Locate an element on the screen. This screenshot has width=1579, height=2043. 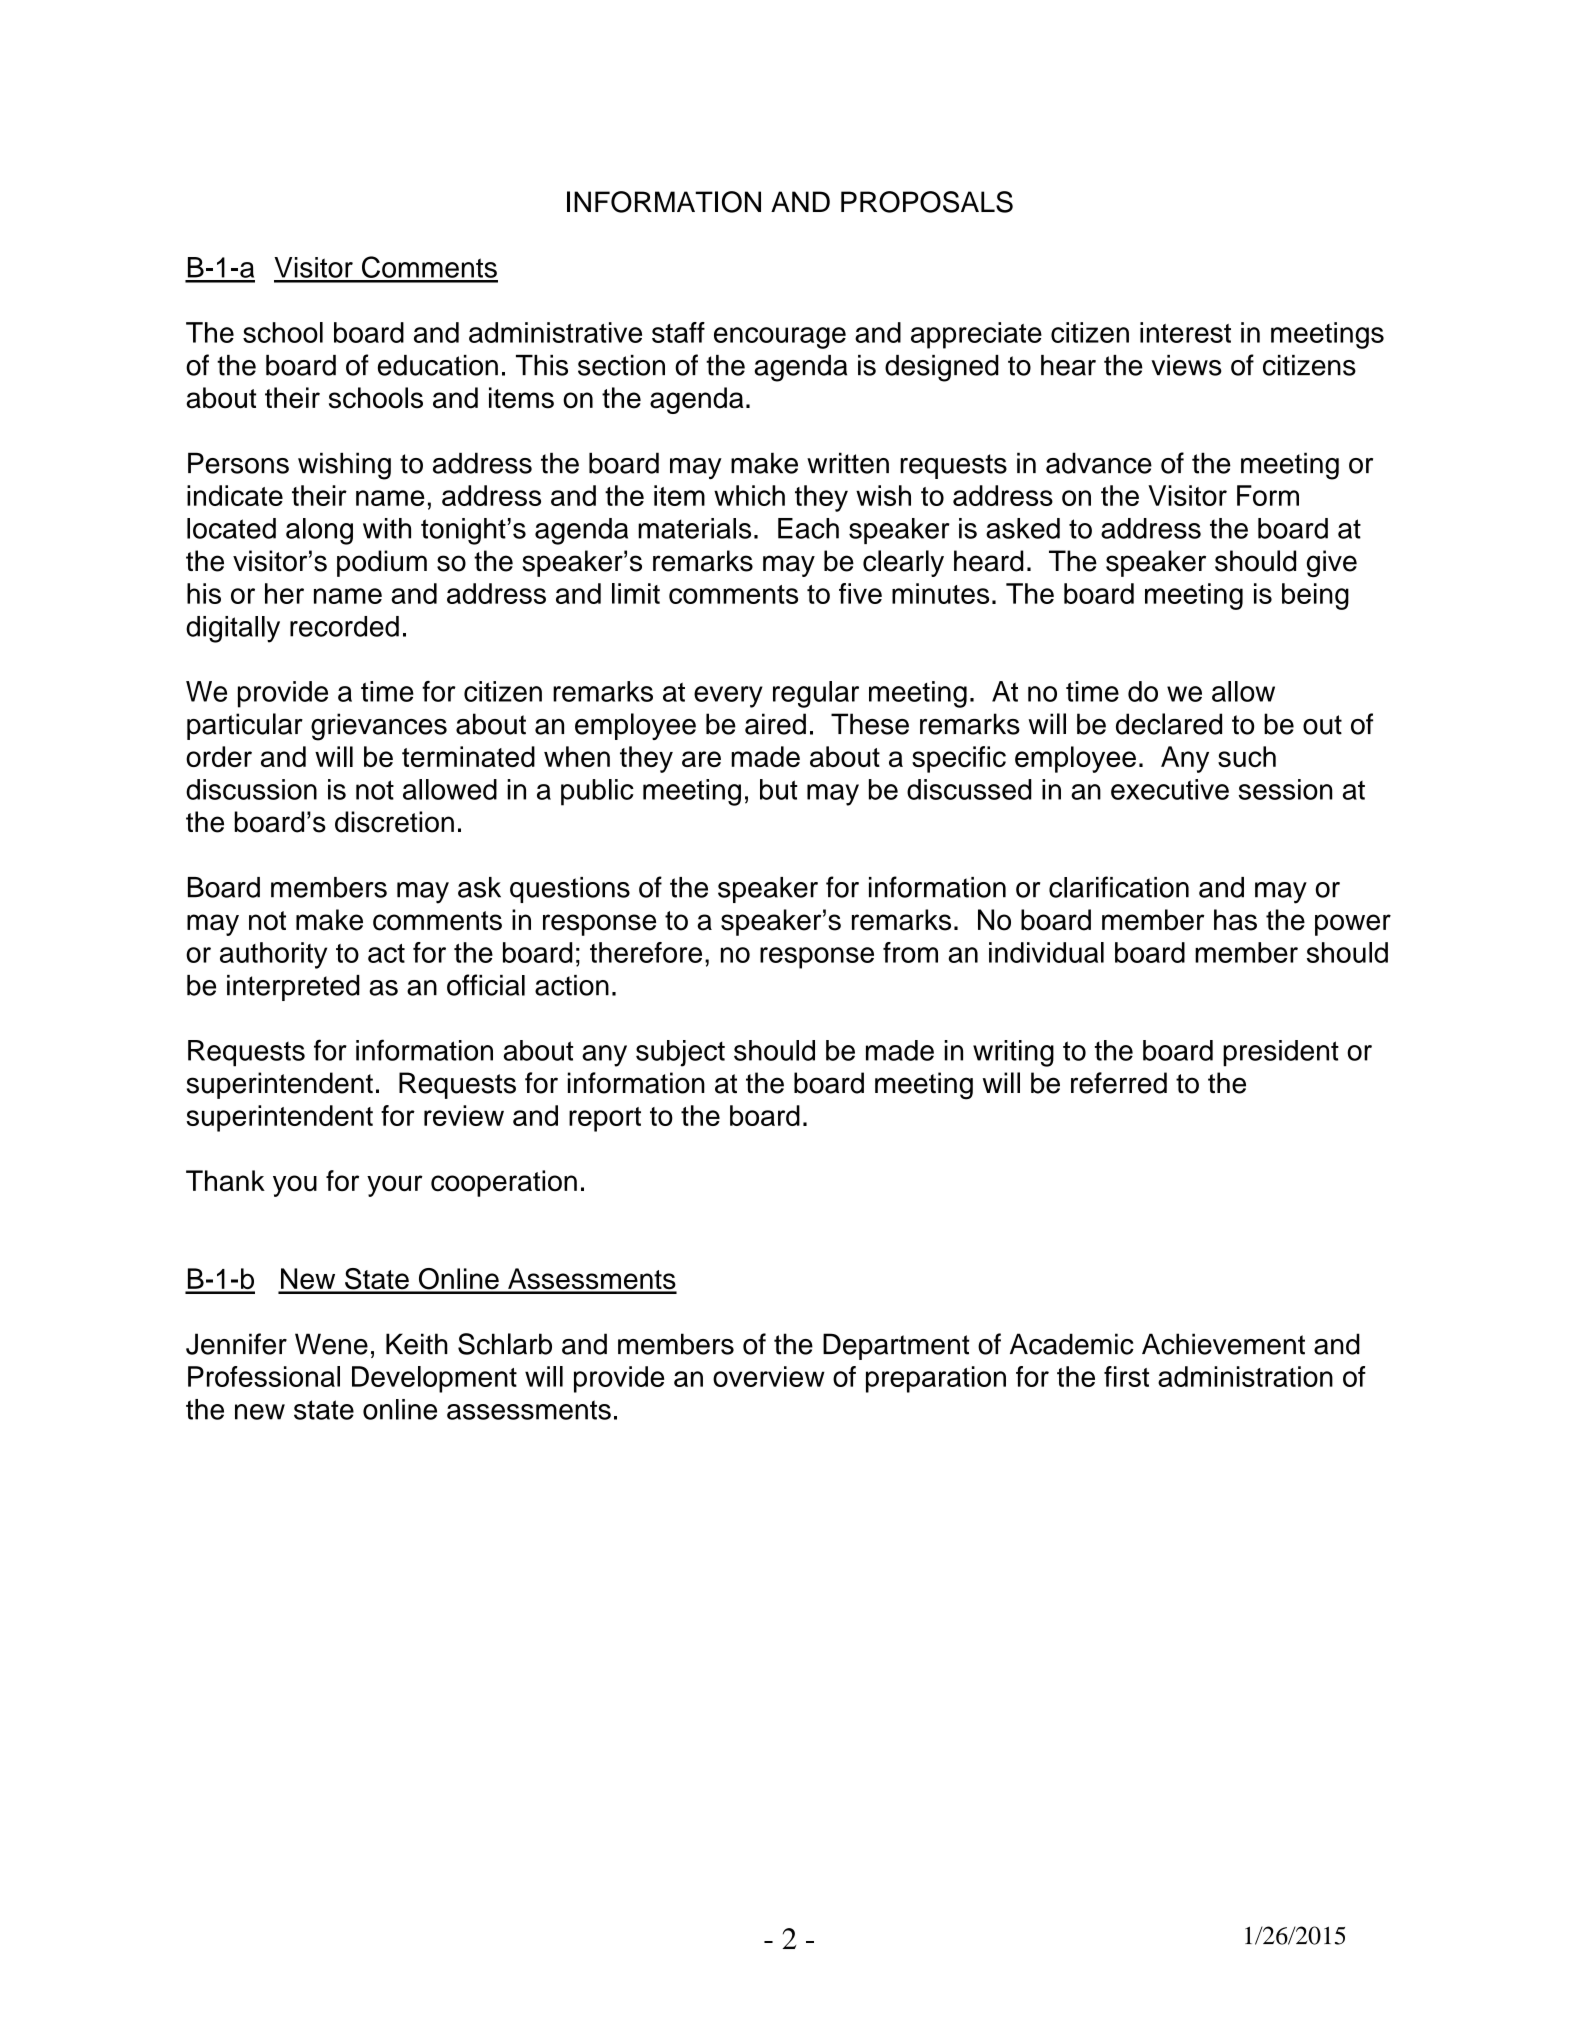
subject is located at coordinates (680, 1053).
